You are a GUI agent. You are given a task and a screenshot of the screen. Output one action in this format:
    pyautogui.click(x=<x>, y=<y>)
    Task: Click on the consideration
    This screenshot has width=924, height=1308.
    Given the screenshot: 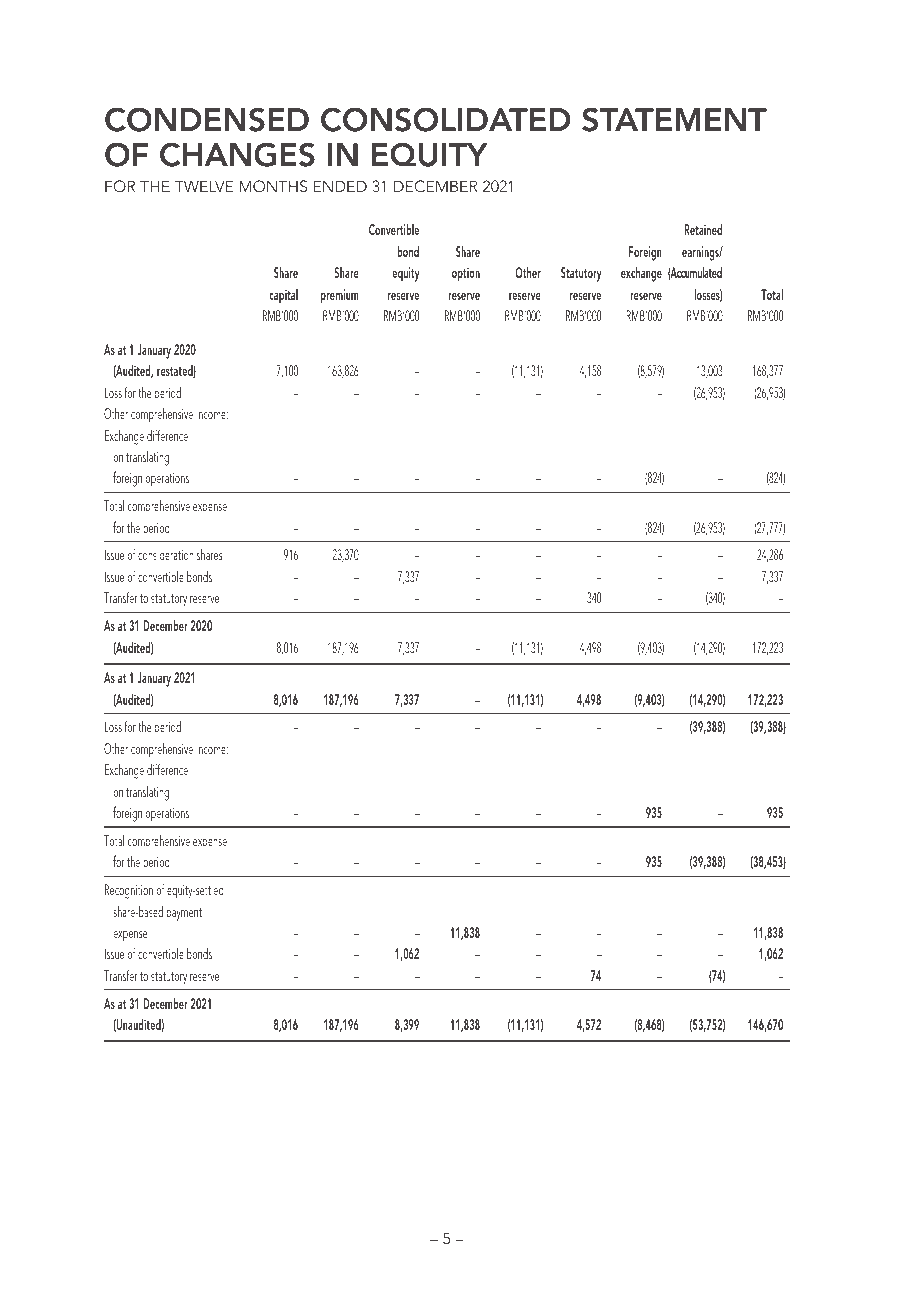 What is the action you would take?
    pyautogui.click(x=166, y=554)
